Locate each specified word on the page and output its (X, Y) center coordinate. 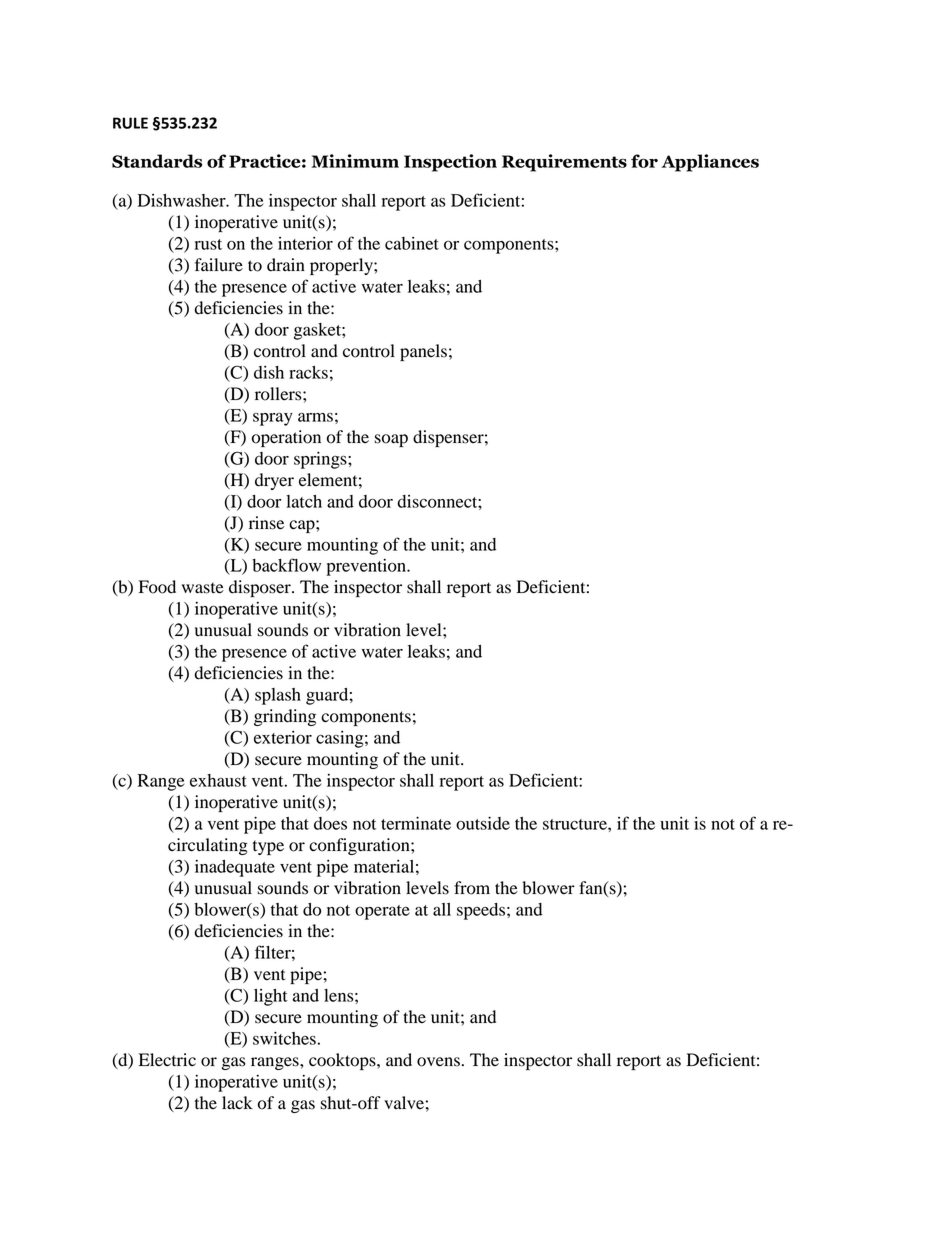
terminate (416, 823)
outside (483, 823)
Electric (167, 1060)
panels (423, 352)
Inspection (450, 163)
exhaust (218, 780)
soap (391, 440)
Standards (157, 161)
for (644, 161)
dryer (274, 481)
